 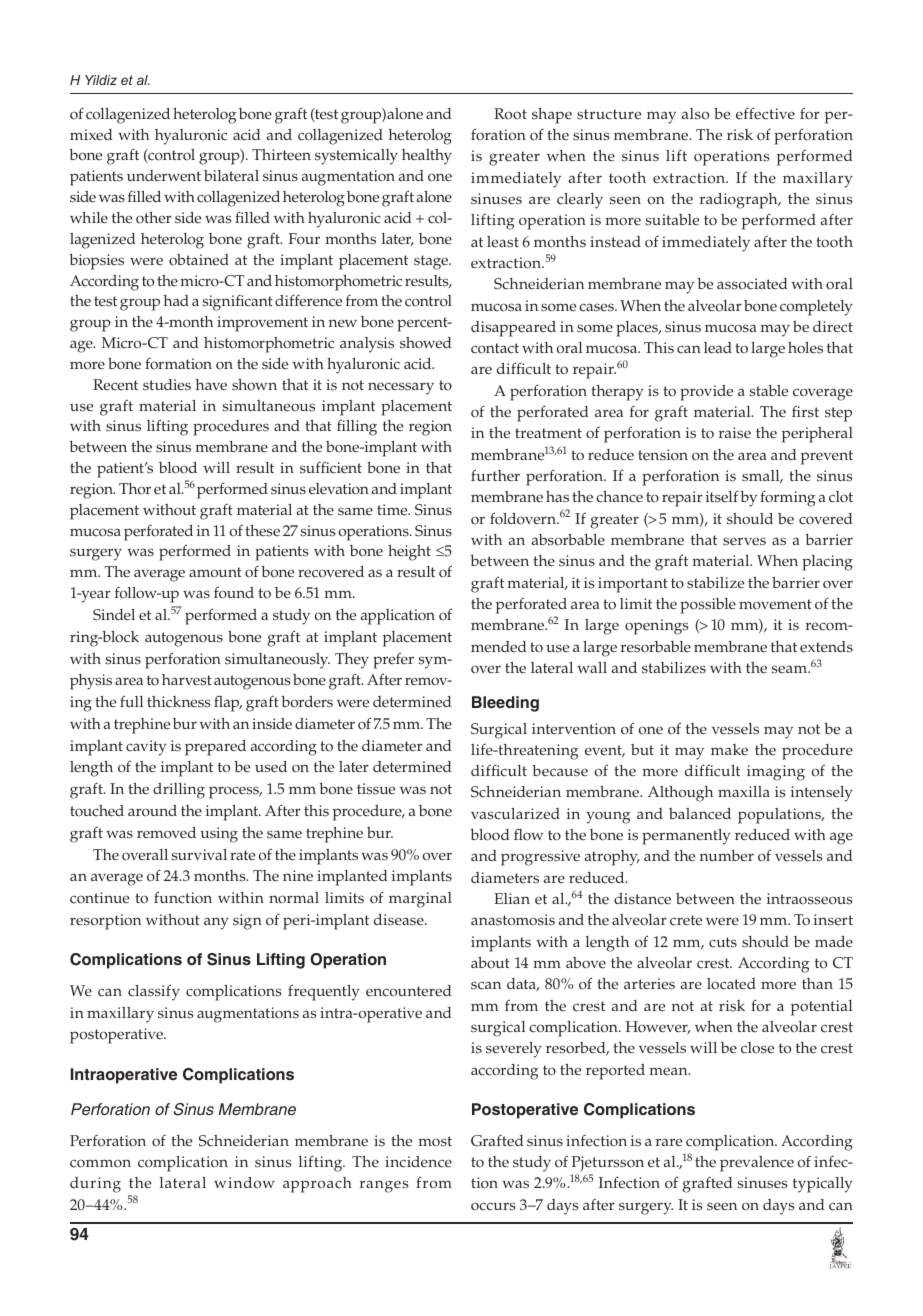 What do you see at coordinates (216, 923) in the image?
I see `any` at bounding box center [216, 923].
